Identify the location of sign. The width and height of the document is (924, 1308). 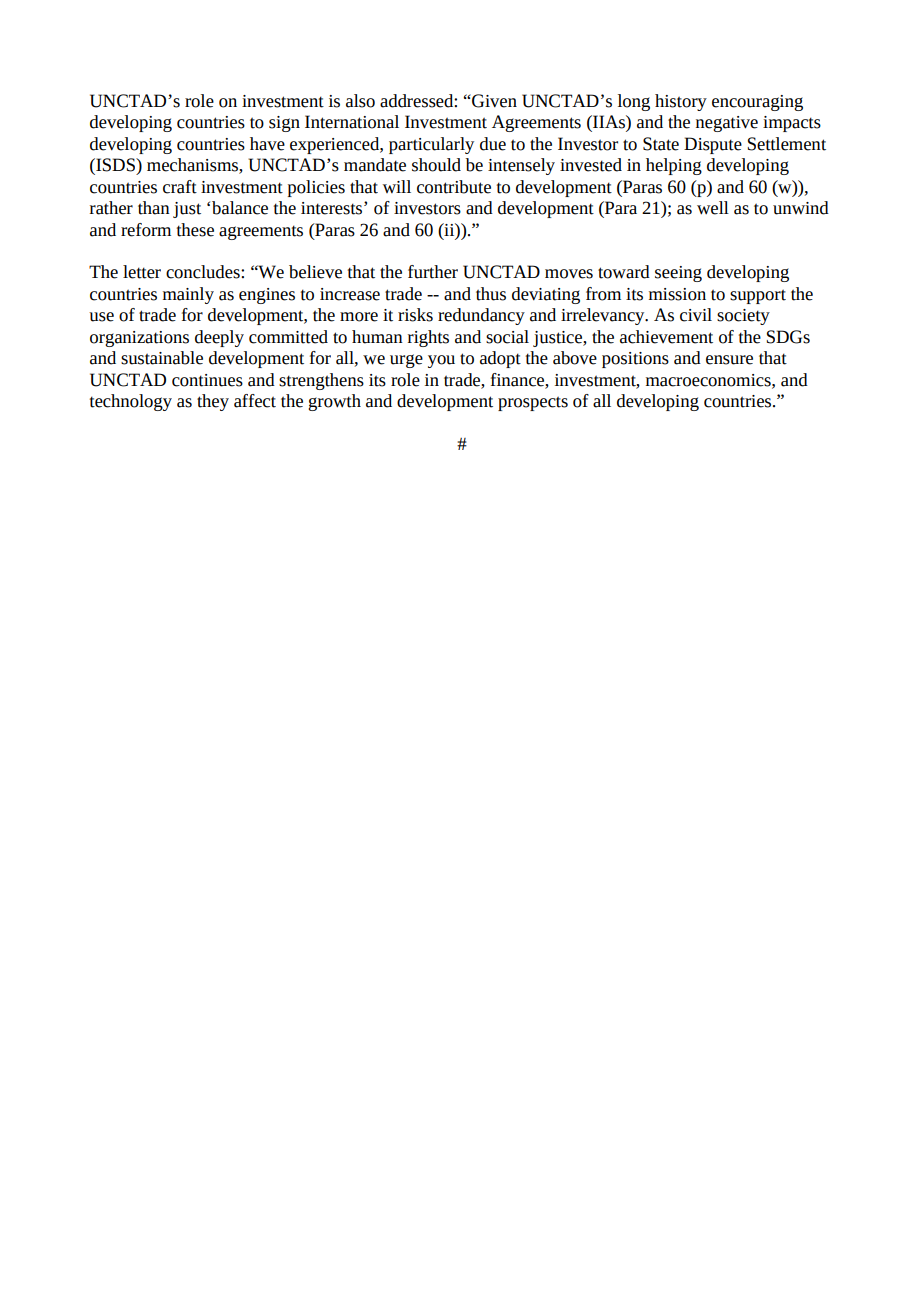
(284, 124).
